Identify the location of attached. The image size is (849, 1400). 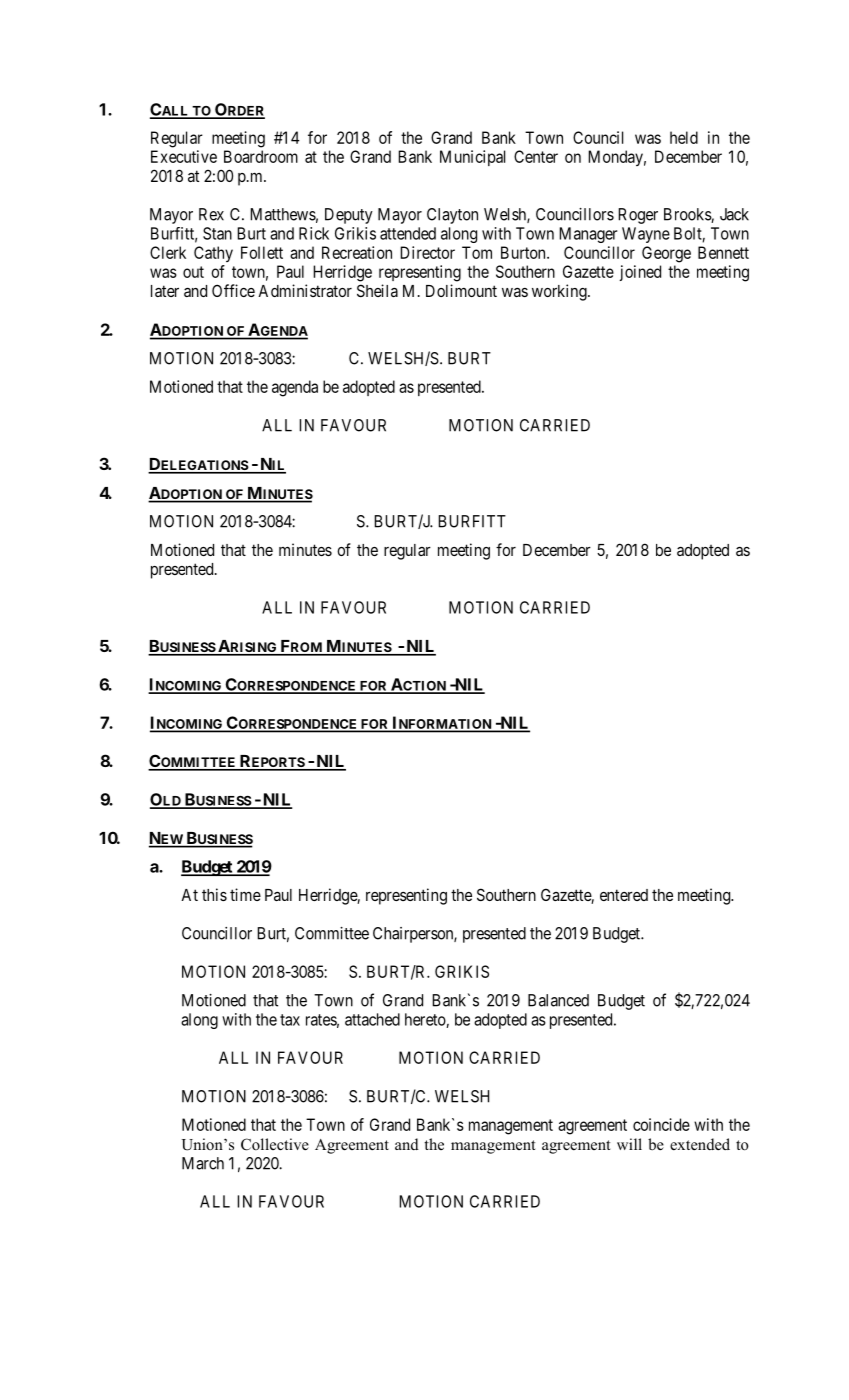
(372, 1019).
